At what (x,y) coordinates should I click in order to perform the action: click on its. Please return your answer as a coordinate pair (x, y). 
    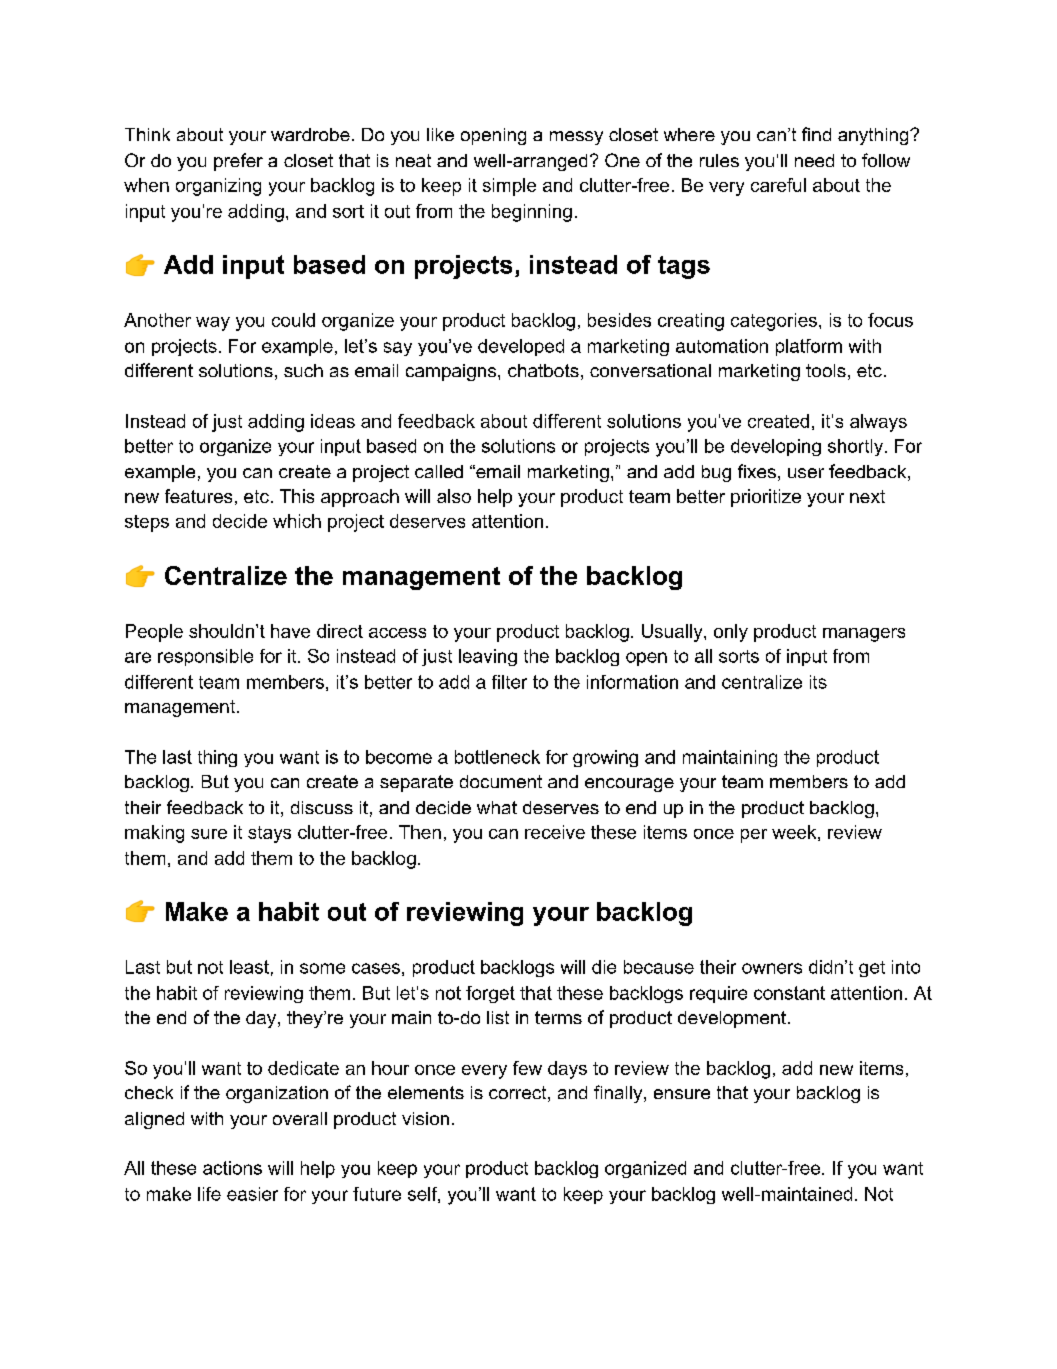
    Looking at the image, I should click on (818, 682).
